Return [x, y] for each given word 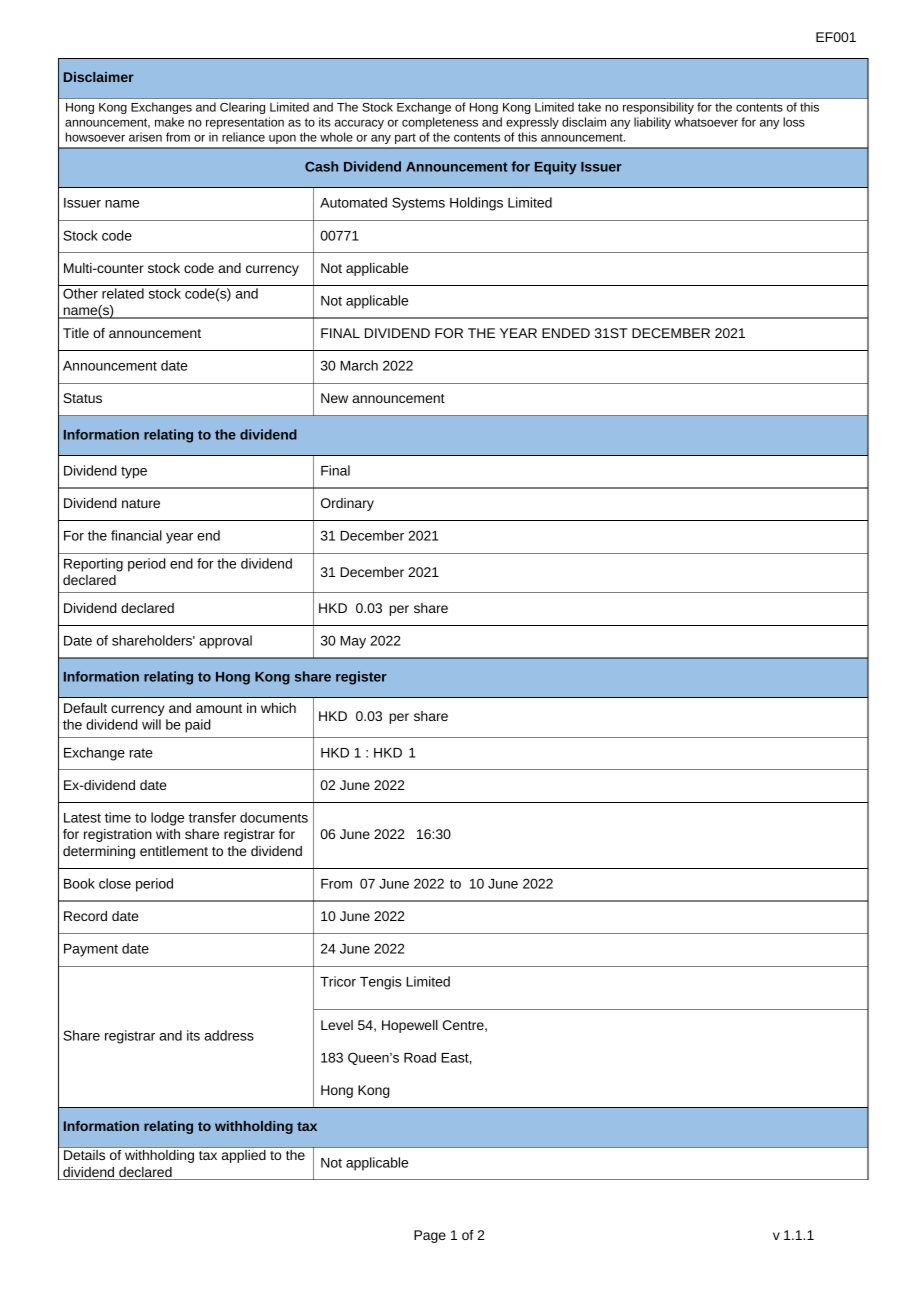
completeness [440, 123]
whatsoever [706, 122]
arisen [145, 137]
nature [141, 503]
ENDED [566, 333]
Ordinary [347, 504]
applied [244, 1156]
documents [274, 817]
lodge [167, 819]
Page [430, 1236]
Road [420, 1057]
